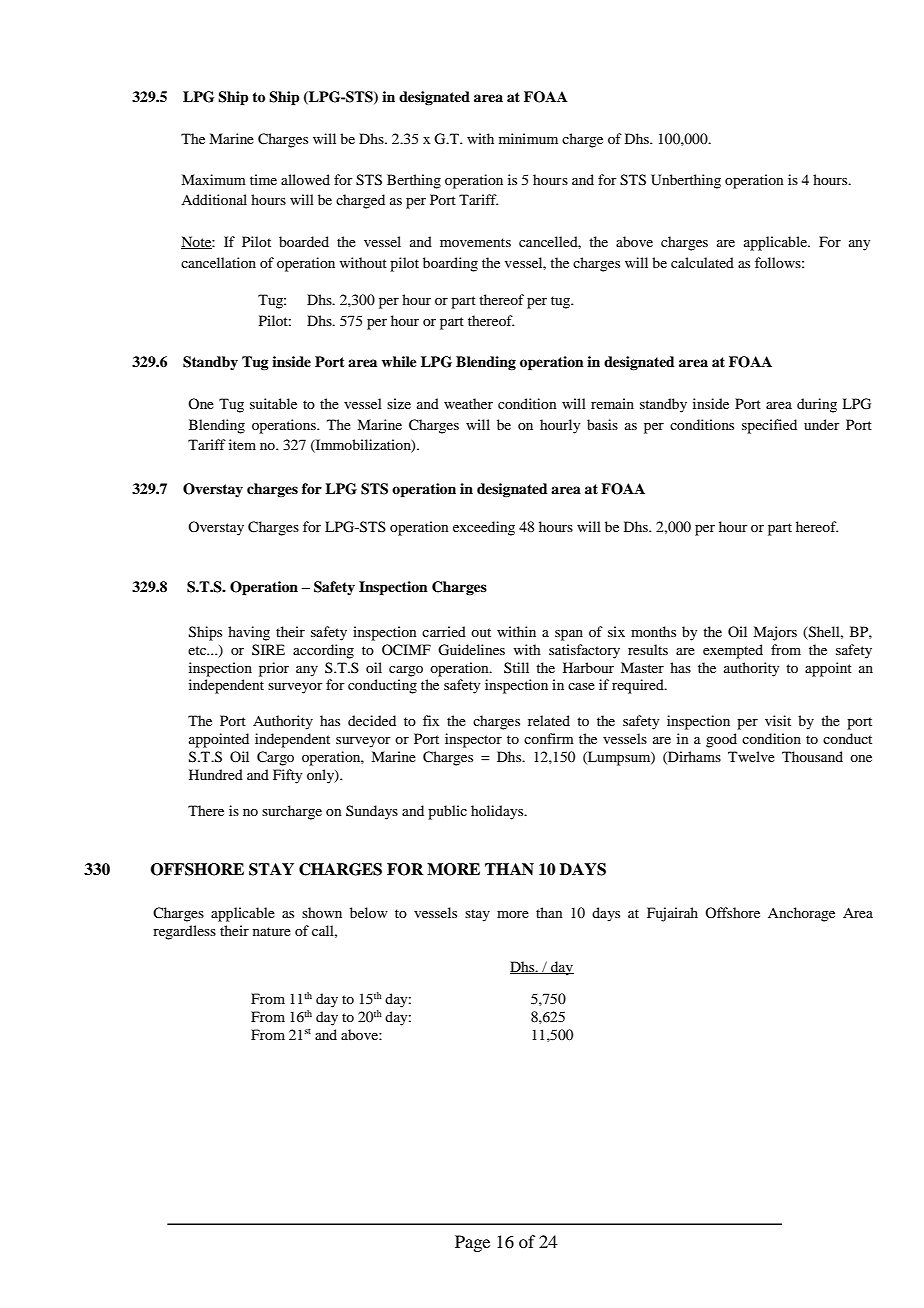  What do you see at coordinates (472, 1243) in the page?
I see `Page` at bounding box center [472, 1243].
